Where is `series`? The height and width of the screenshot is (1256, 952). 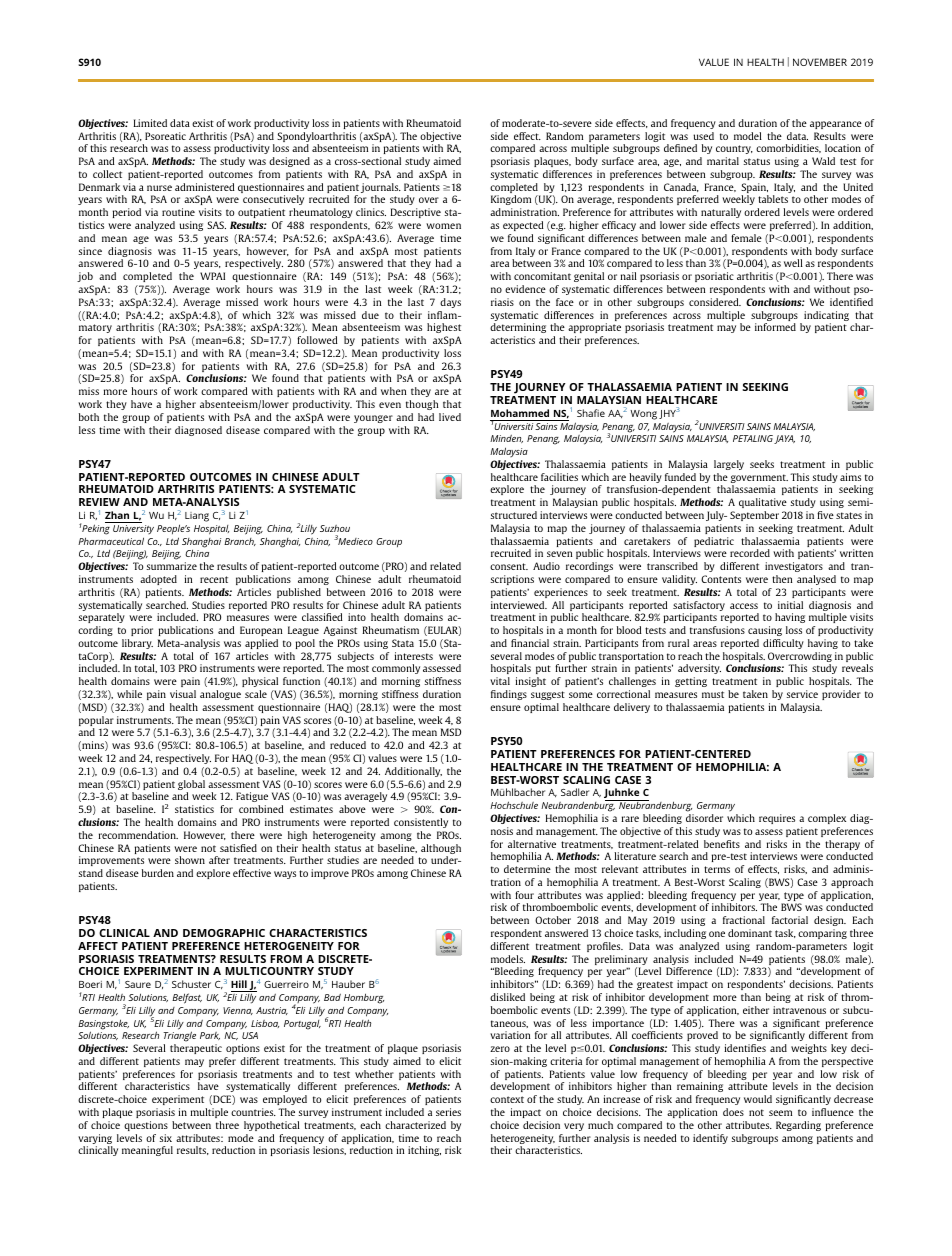
series is located at coordinates (448, 1112).
